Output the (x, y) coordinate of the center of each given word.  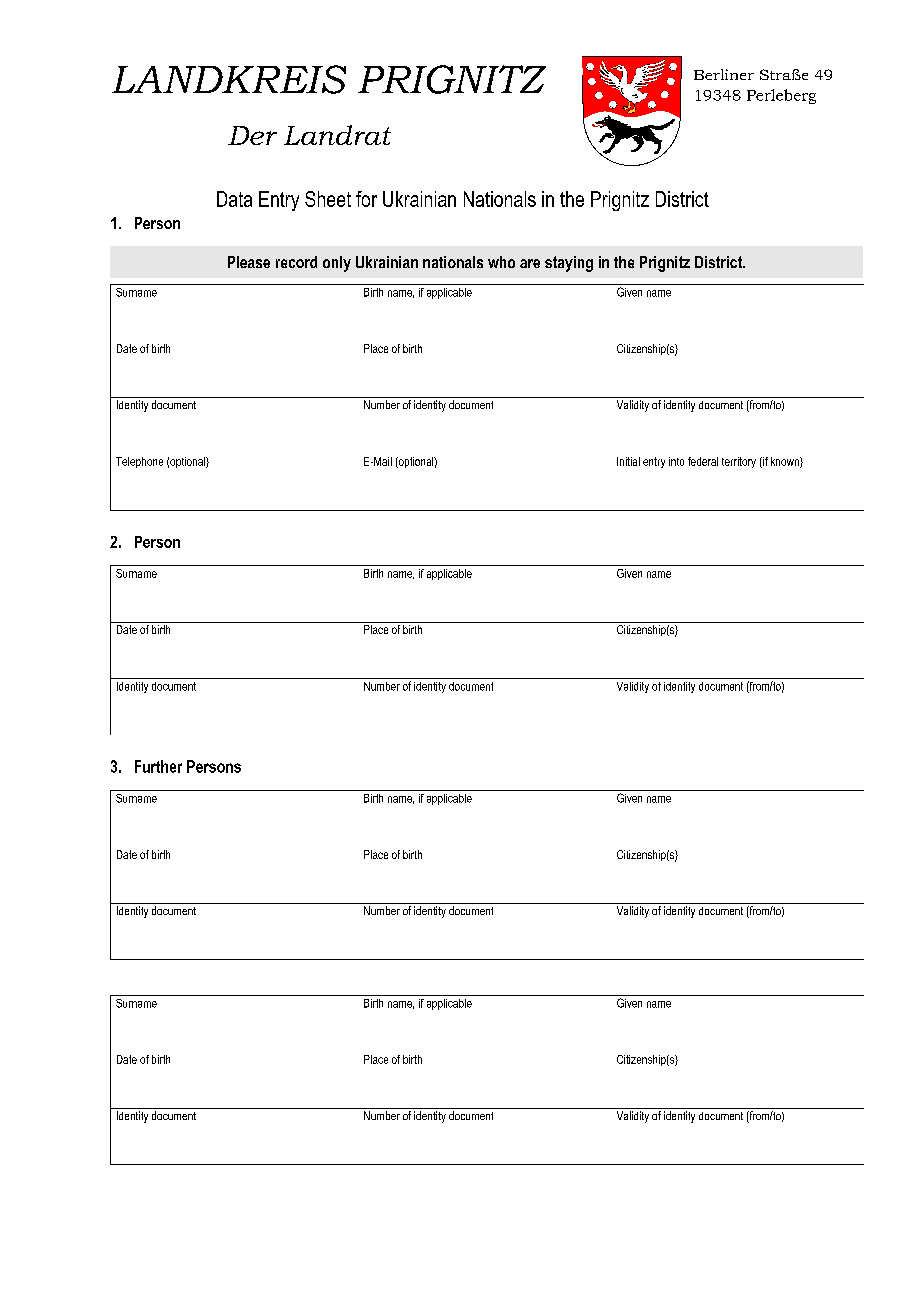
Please (249, 262)
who (501, 262)
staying (569, 264)
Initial (628, 461)
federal (703, 461)
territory (739, 462)
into (676, 461)
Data (234, 199)
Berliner (724, 74)
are (530, 263)
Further (158, 766)
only (337, 264)
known (786, 462)
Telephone (139, 462)
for (366, 199)
